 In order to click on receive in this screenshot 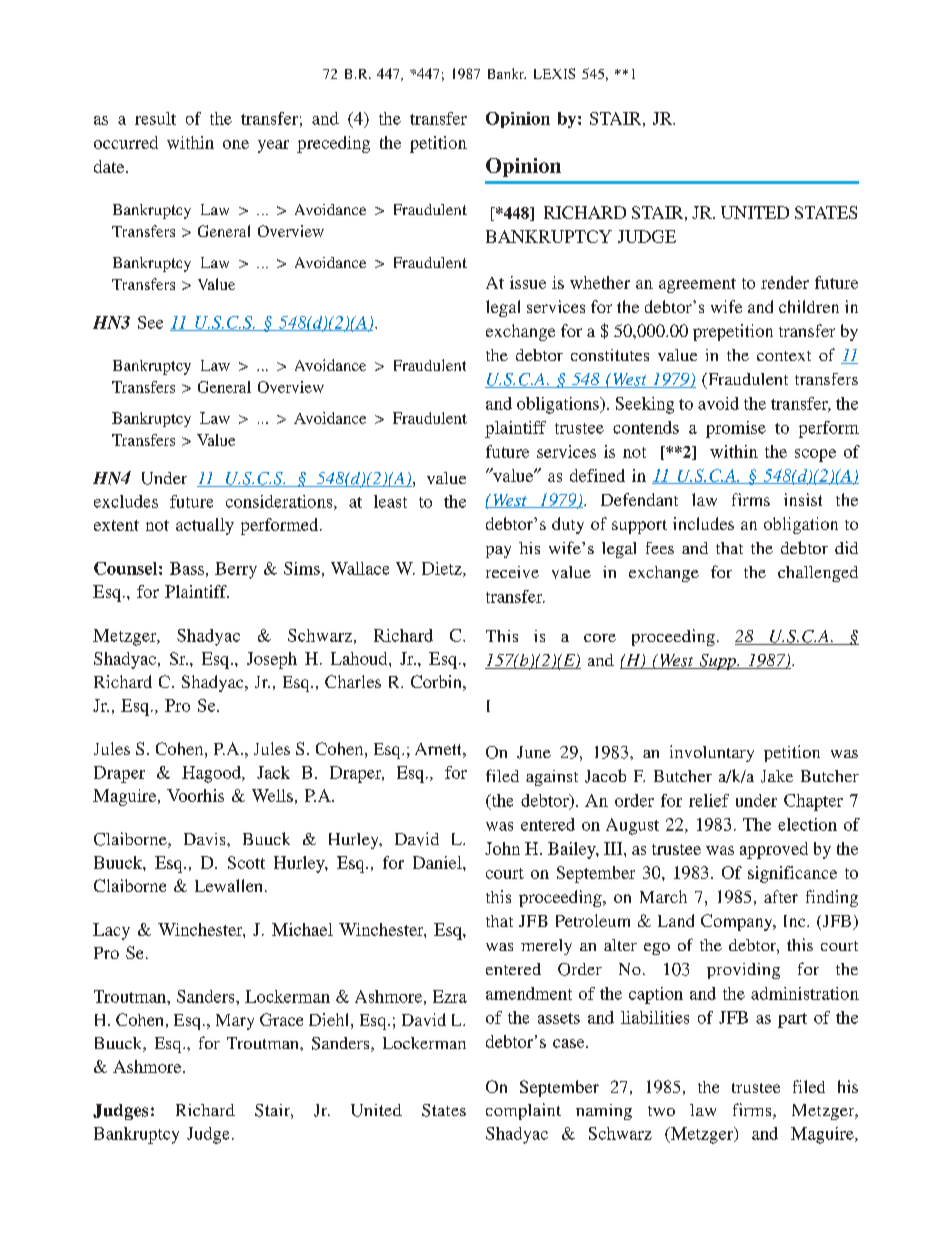, I will do `click(512, 572)`.
